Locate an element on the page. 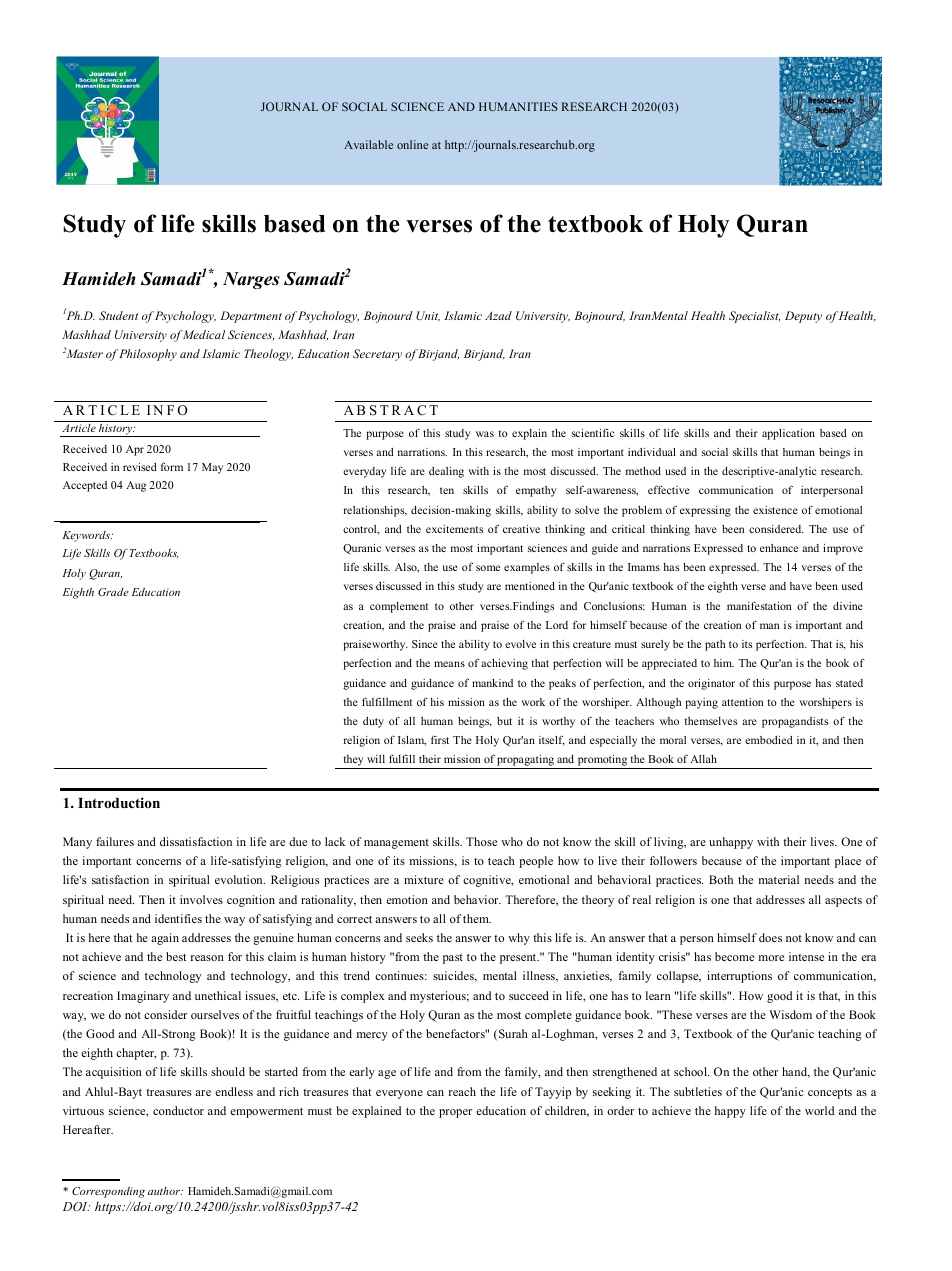 The image size is (952, 1271). Available is located at coordinates (368, 144).
